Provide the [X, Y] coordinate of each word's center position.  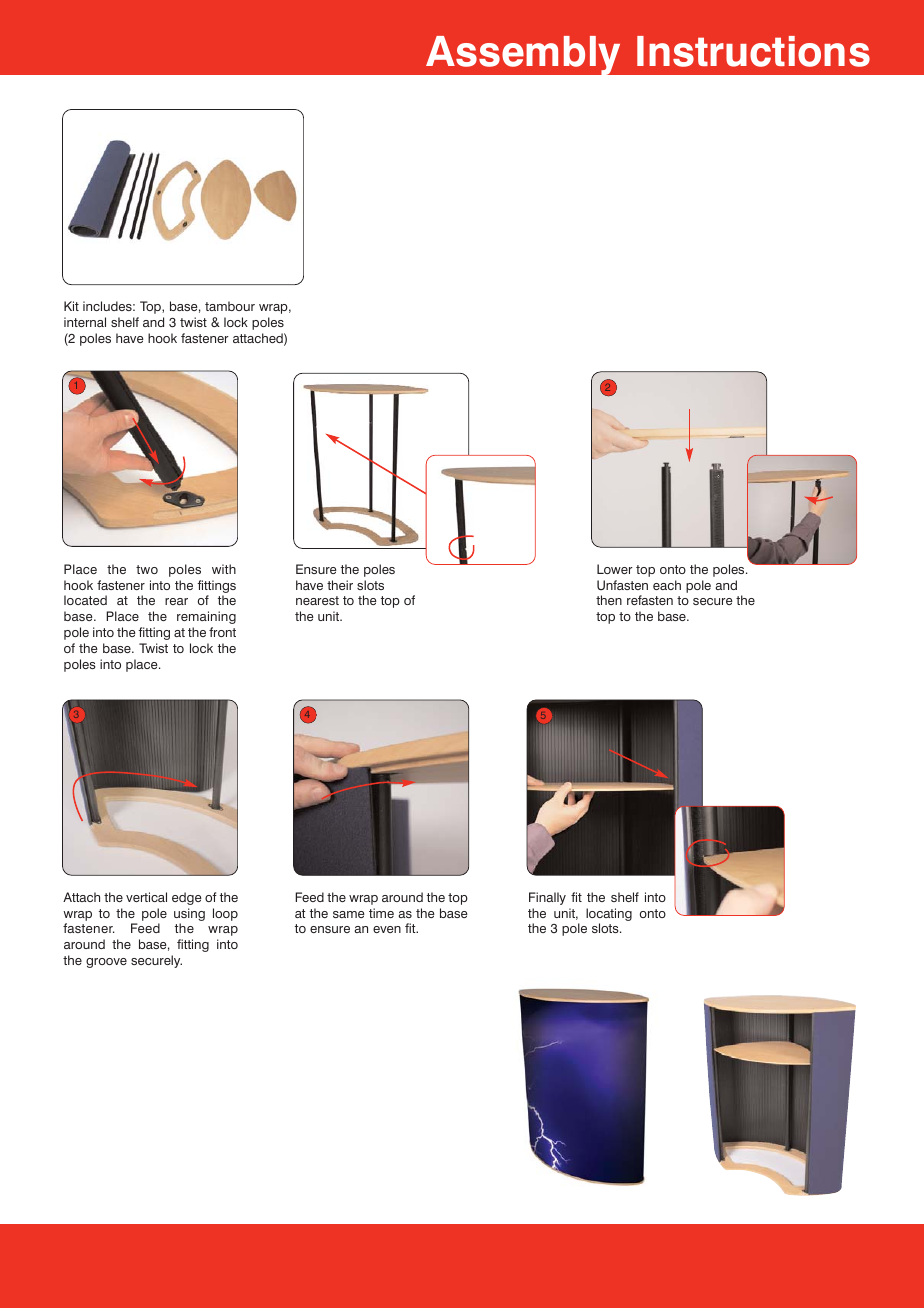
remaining [206, 617]
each [667, 585]
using [189, 914]
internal [85, 322]
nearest [317, 600]
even [387, 929]
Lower [615, 569]
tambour [230, 306]
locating [609, 914]
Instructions [753, 51]
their [340, 585]
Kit [71, 306]
